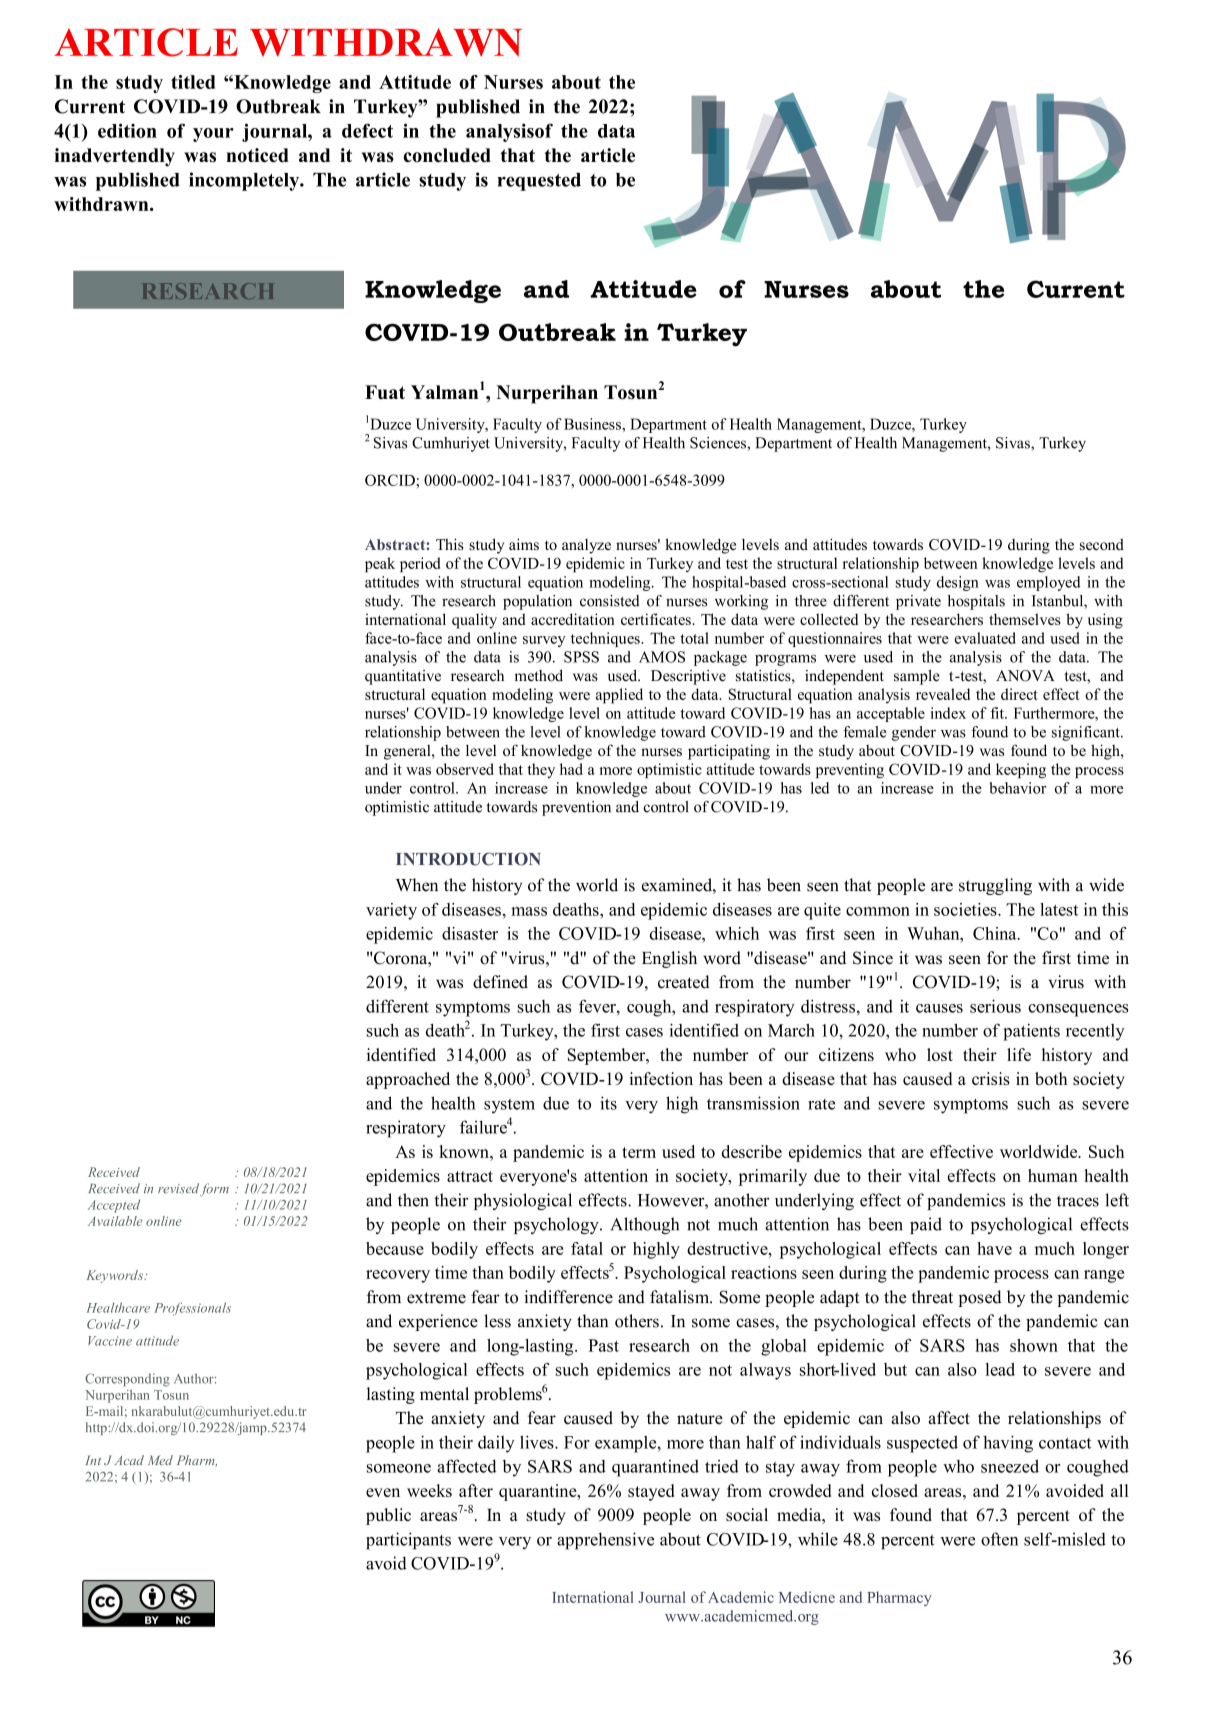 Image resolution: width=1211 pixels, height=1713 pixels. I want to click on your, so click(213, 135).
